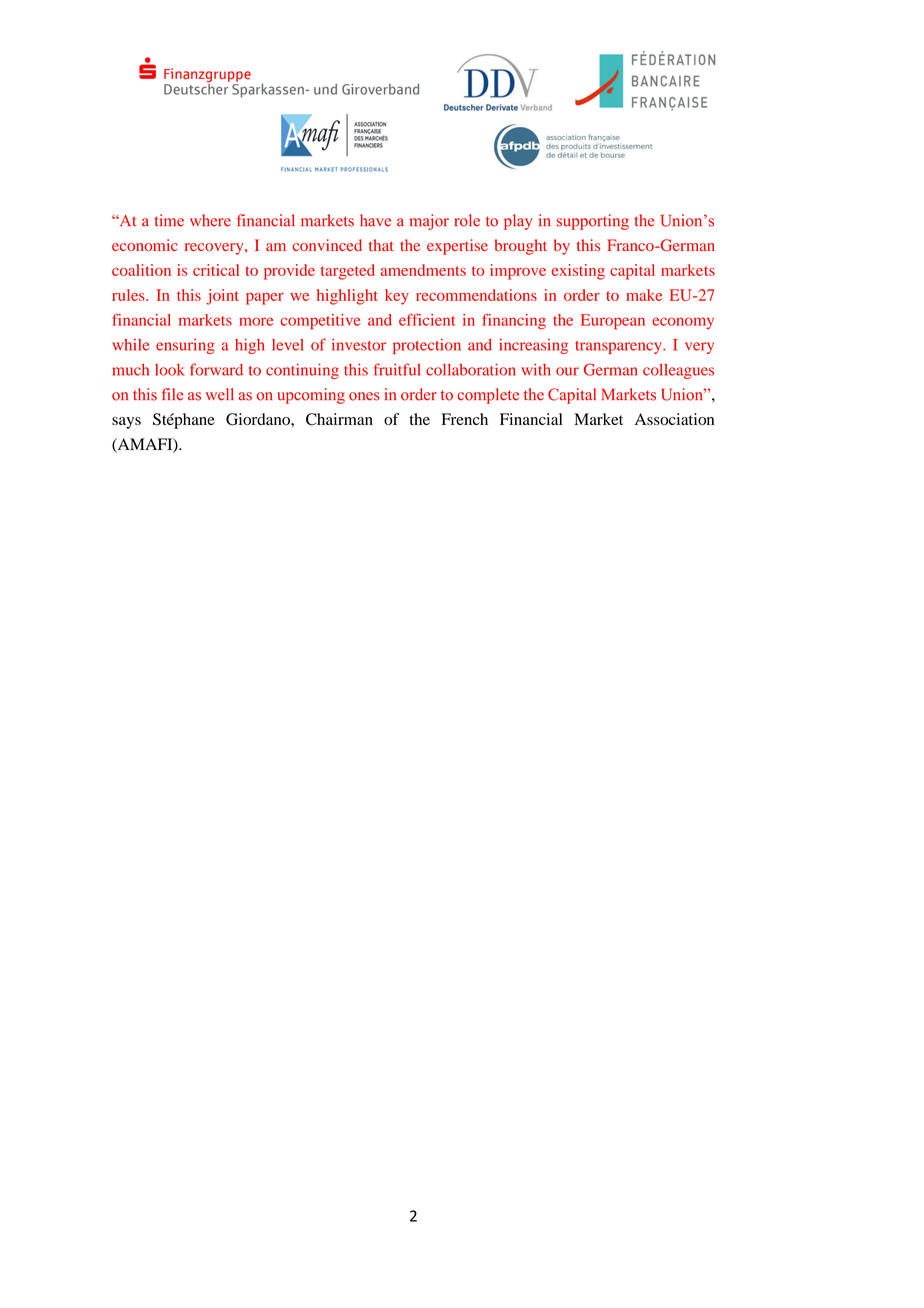 The height and width of the screenshot is (1308, 924). What do you see at coordinates (427, 320) in the screenshot?
I see `efficient` at bounding box center [427, 320].
